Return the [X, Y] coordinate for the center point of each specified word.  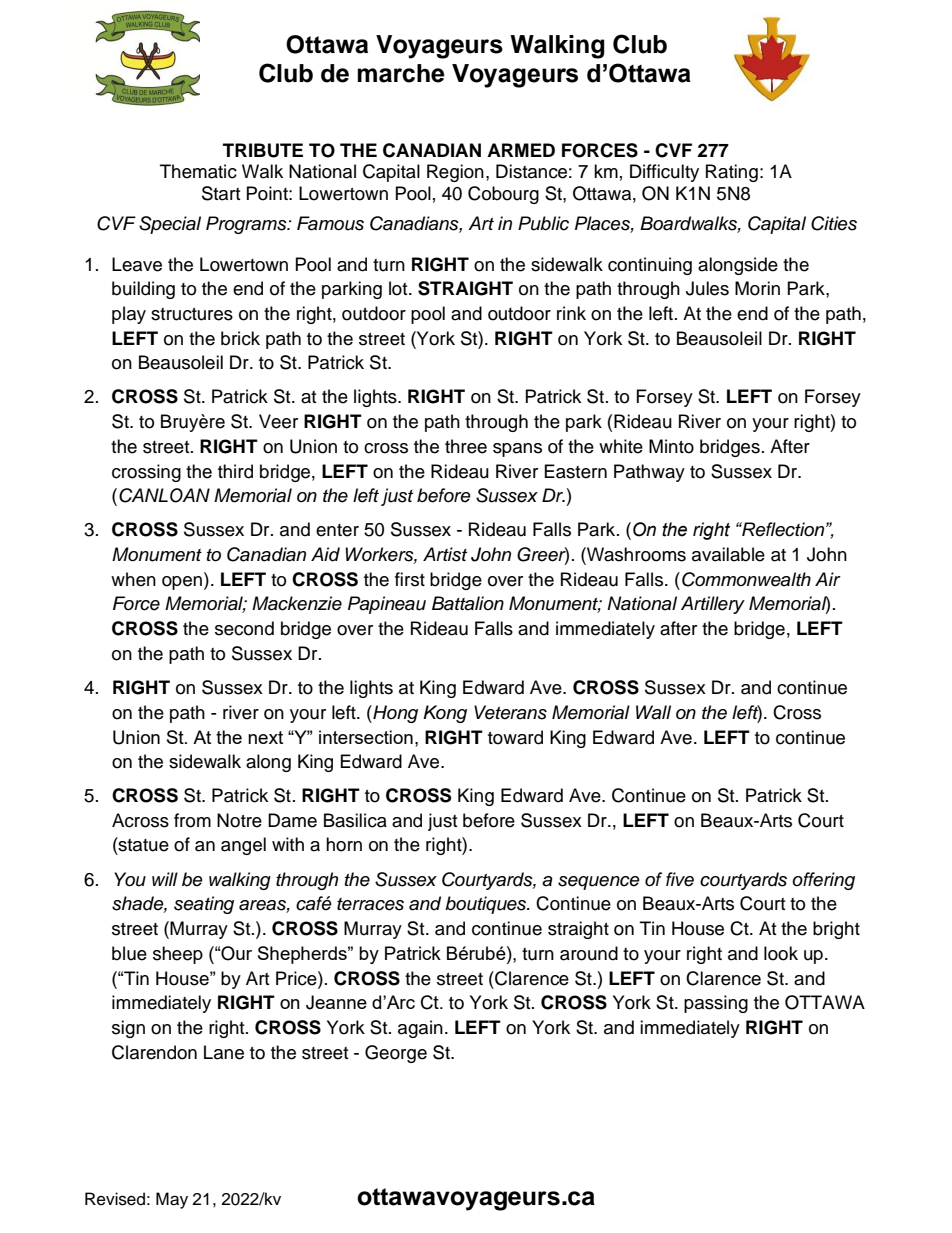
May [172, 1200]
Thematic [198, 171]
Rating [732, 173]
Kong [445, 714]
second [244, 628]
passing [716, 1004]
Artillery [713, 605]
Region [455, 173]
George [396, 1054]
